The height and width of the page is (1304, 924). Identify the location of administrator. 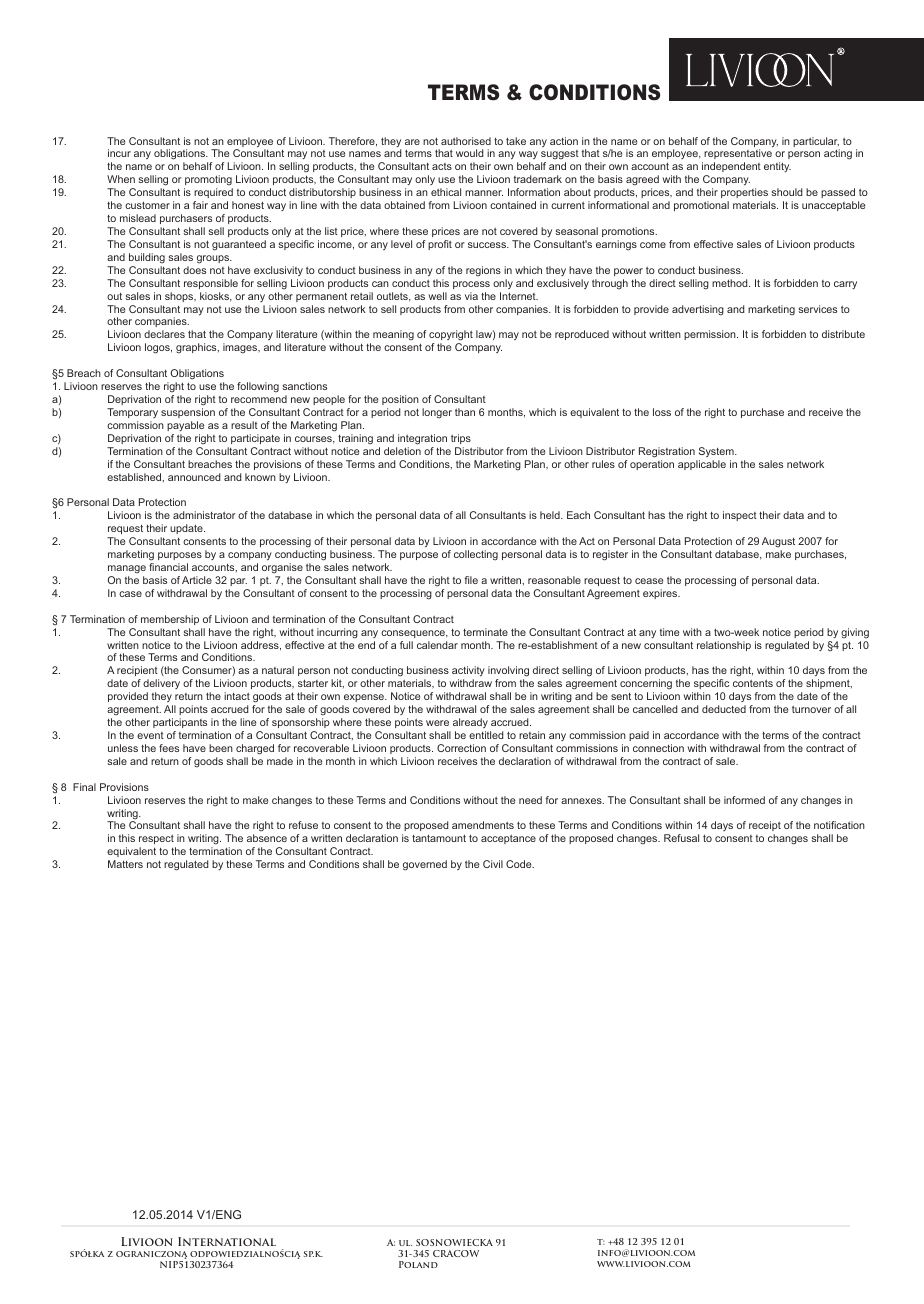
(204, 515).
